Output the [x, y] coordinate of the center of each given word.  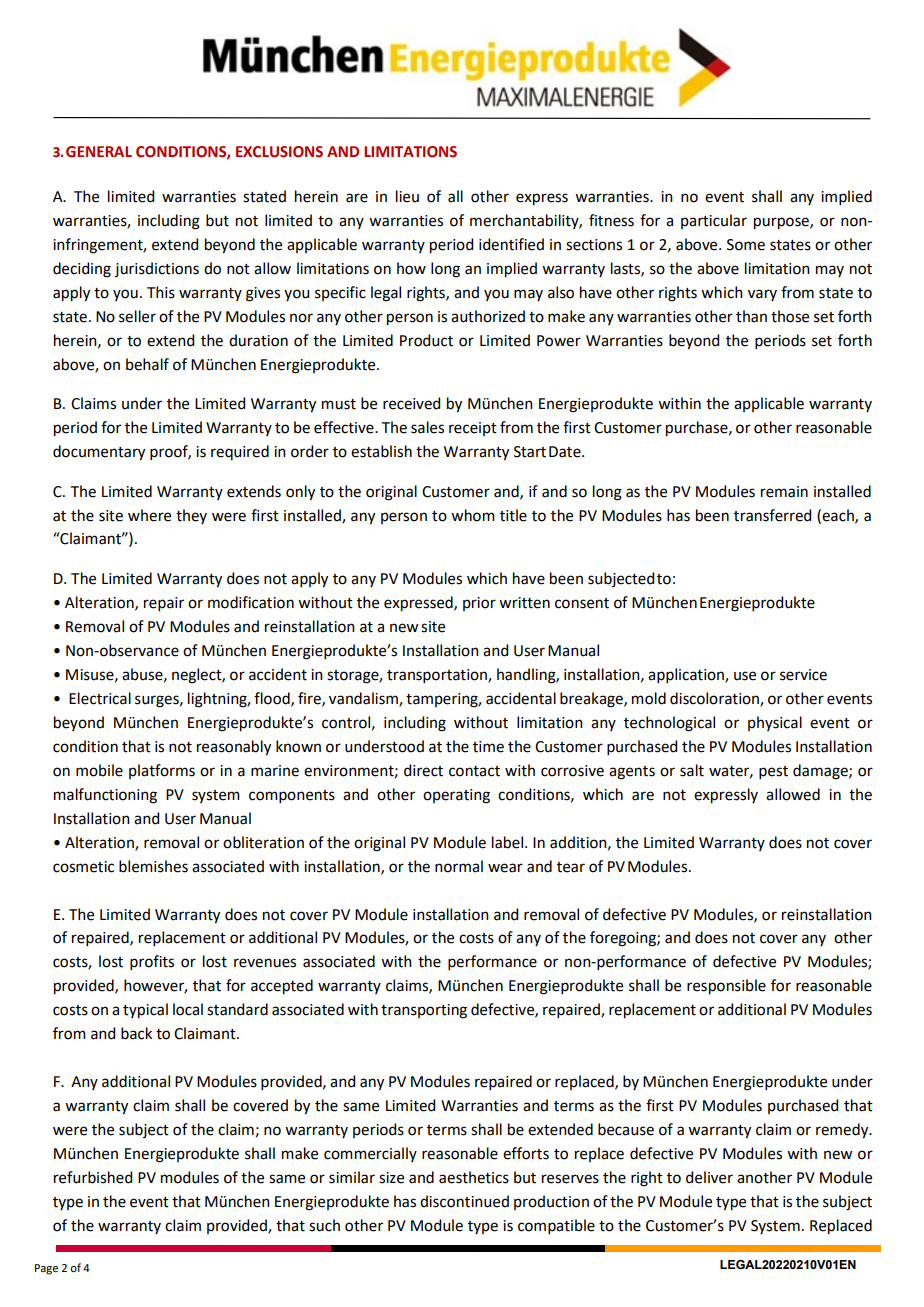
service [803, 675]
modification [251, 602]
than [751, 316]
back [136, 1033]
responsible [726, 987]
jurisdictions [157, 269]
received [411, 403]
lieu [407, 196]
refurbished [93, 1177]
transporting [424, 1011]
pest [773, 772]
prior [479, 604]
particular [714, 221]
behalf [147, 364]
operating [456, 796]
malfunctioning [105, 796]
